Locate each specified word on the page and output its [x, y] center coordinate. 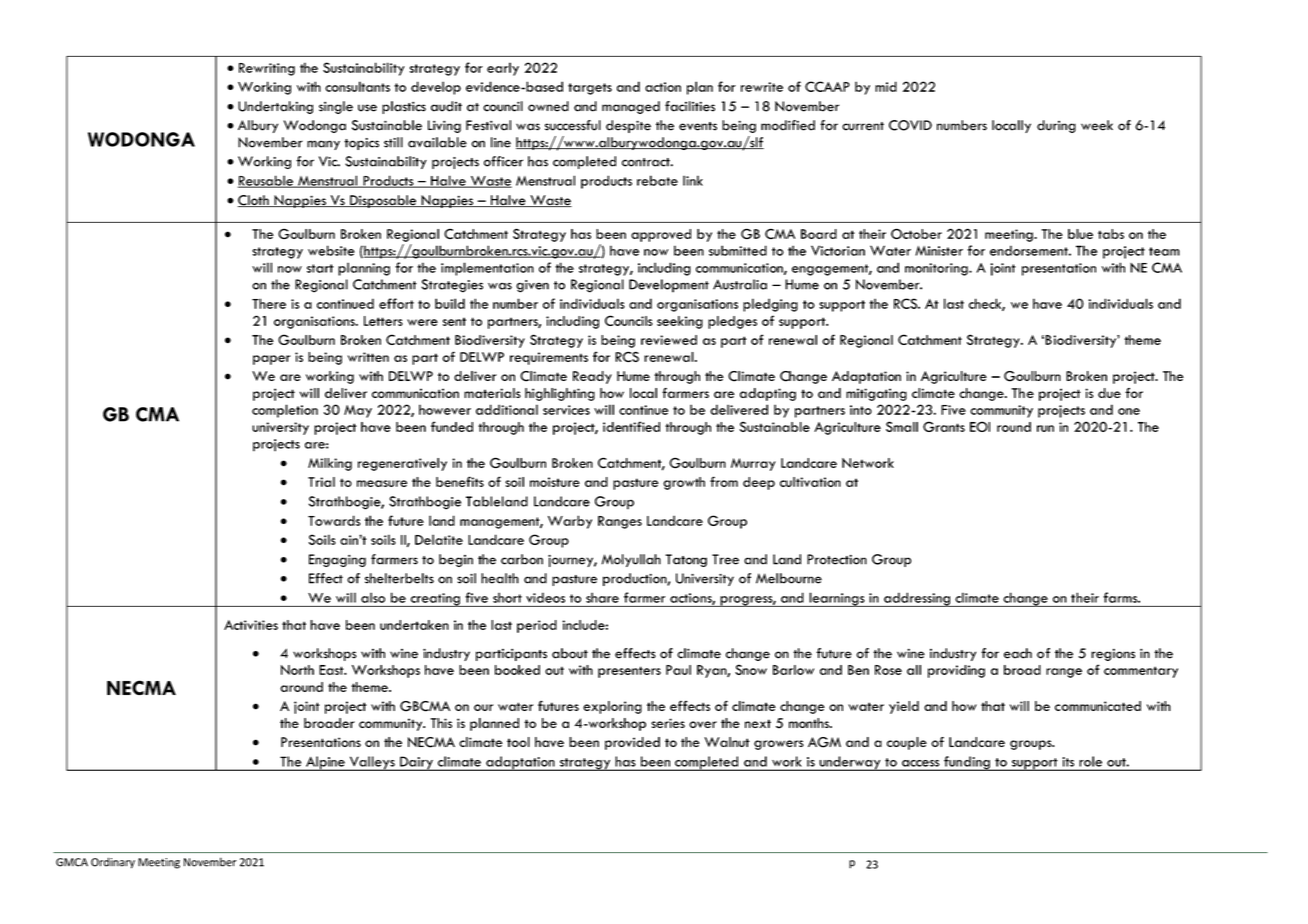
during [1056, 126]
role [1091, 761]
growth [684, 483]
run [1045, 428]
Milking [330, 464]
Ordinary [113, 863]
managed [631, 107]
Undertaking [275, 107]
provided [632, 743]
